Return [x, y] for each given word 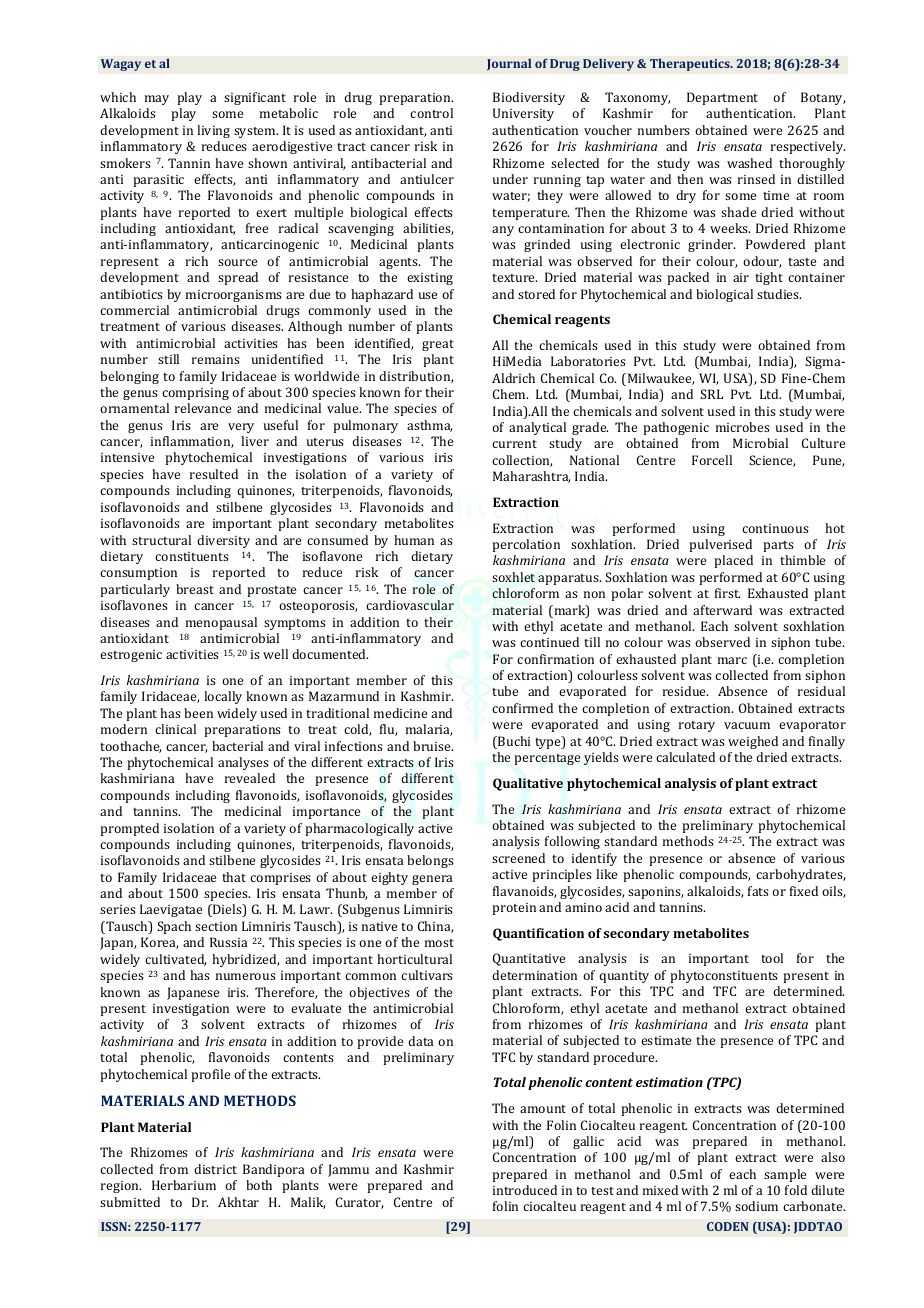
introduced [525, 1190]
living [213, 131]
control [431, 113]
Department [722, 98]
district [215, 1169]
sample [785, 1175]
